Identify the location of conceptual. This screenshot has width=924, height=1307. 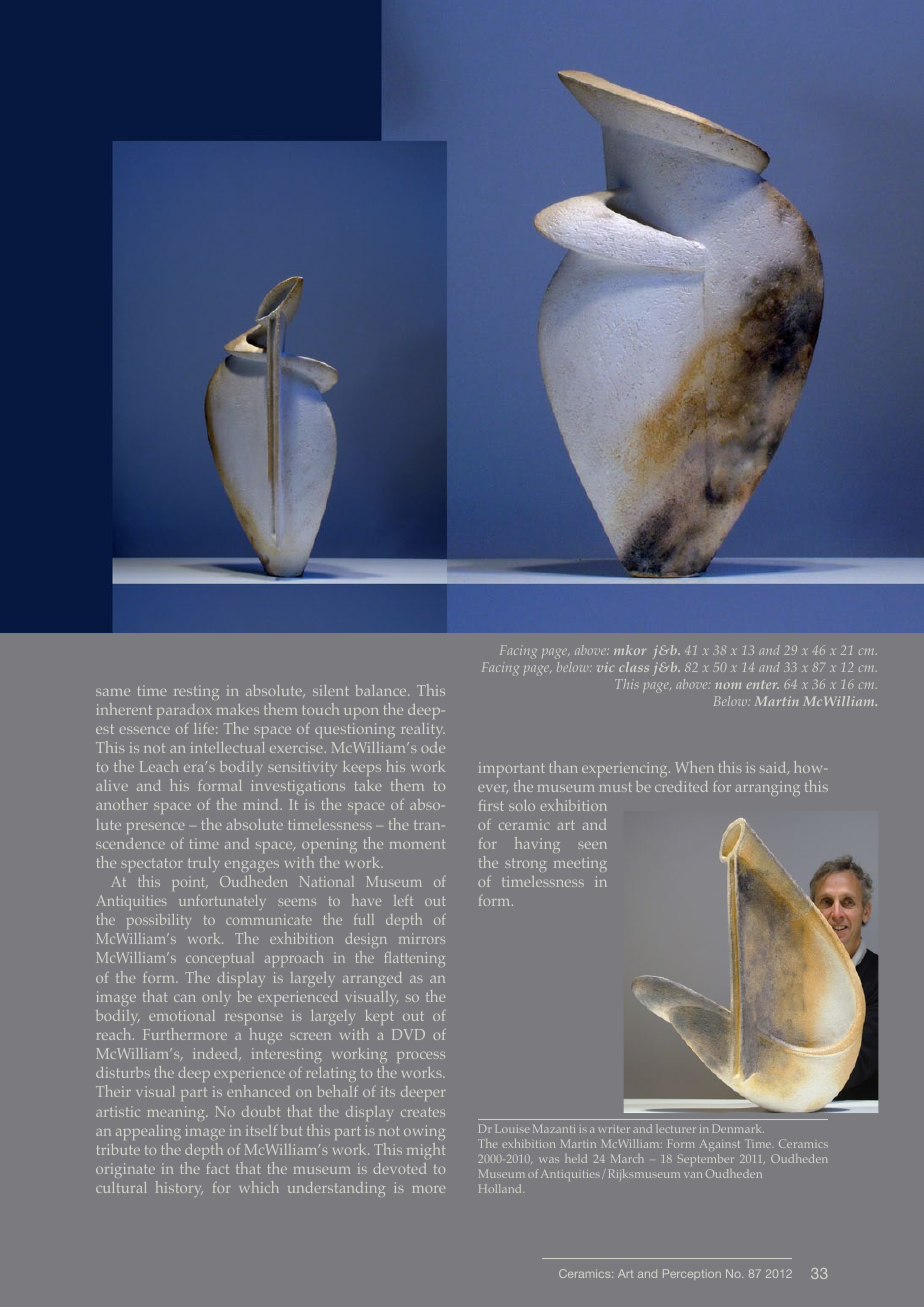
(220, 959).
